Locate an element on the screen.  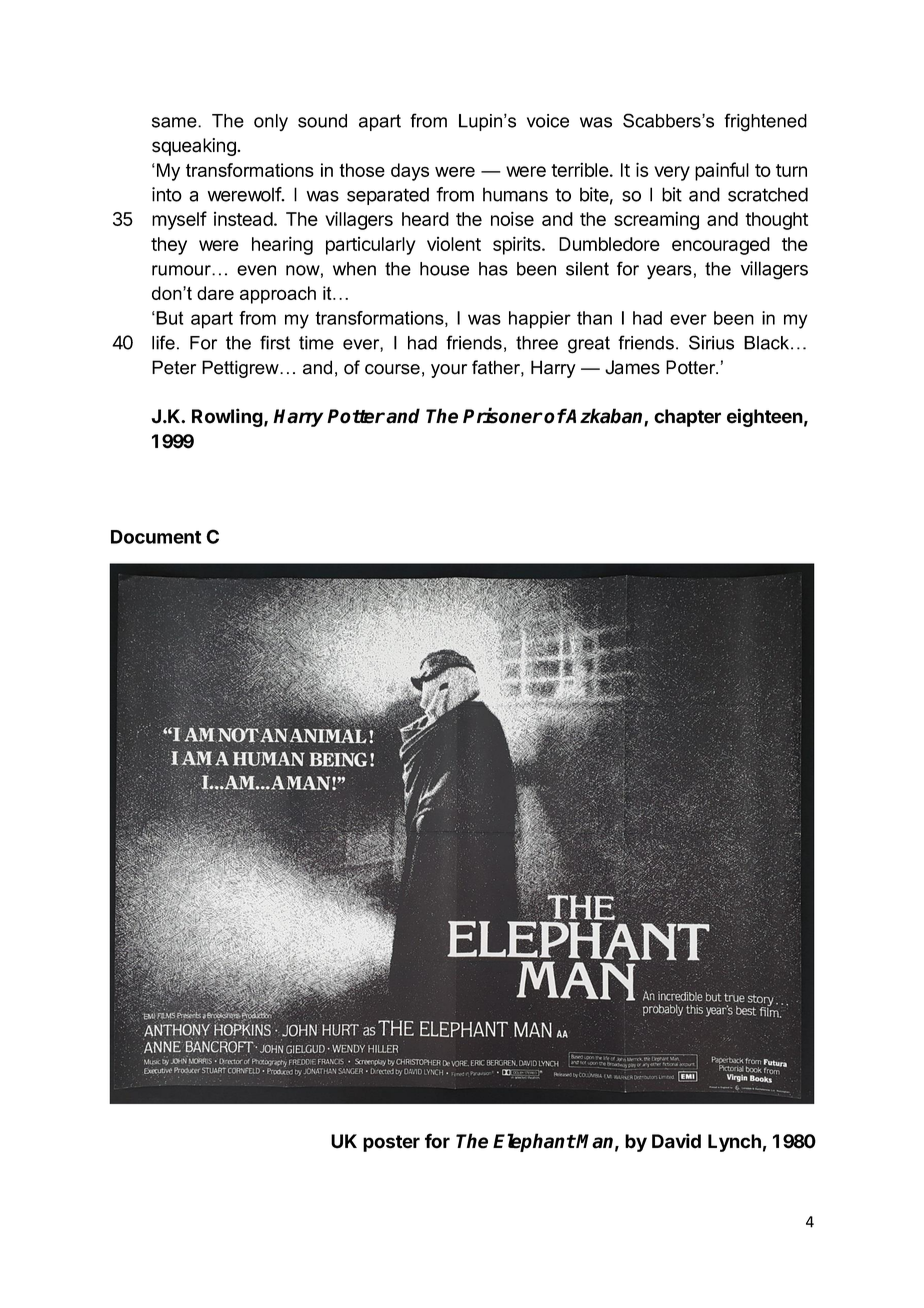
Document is located at coordinates (156, 537).
